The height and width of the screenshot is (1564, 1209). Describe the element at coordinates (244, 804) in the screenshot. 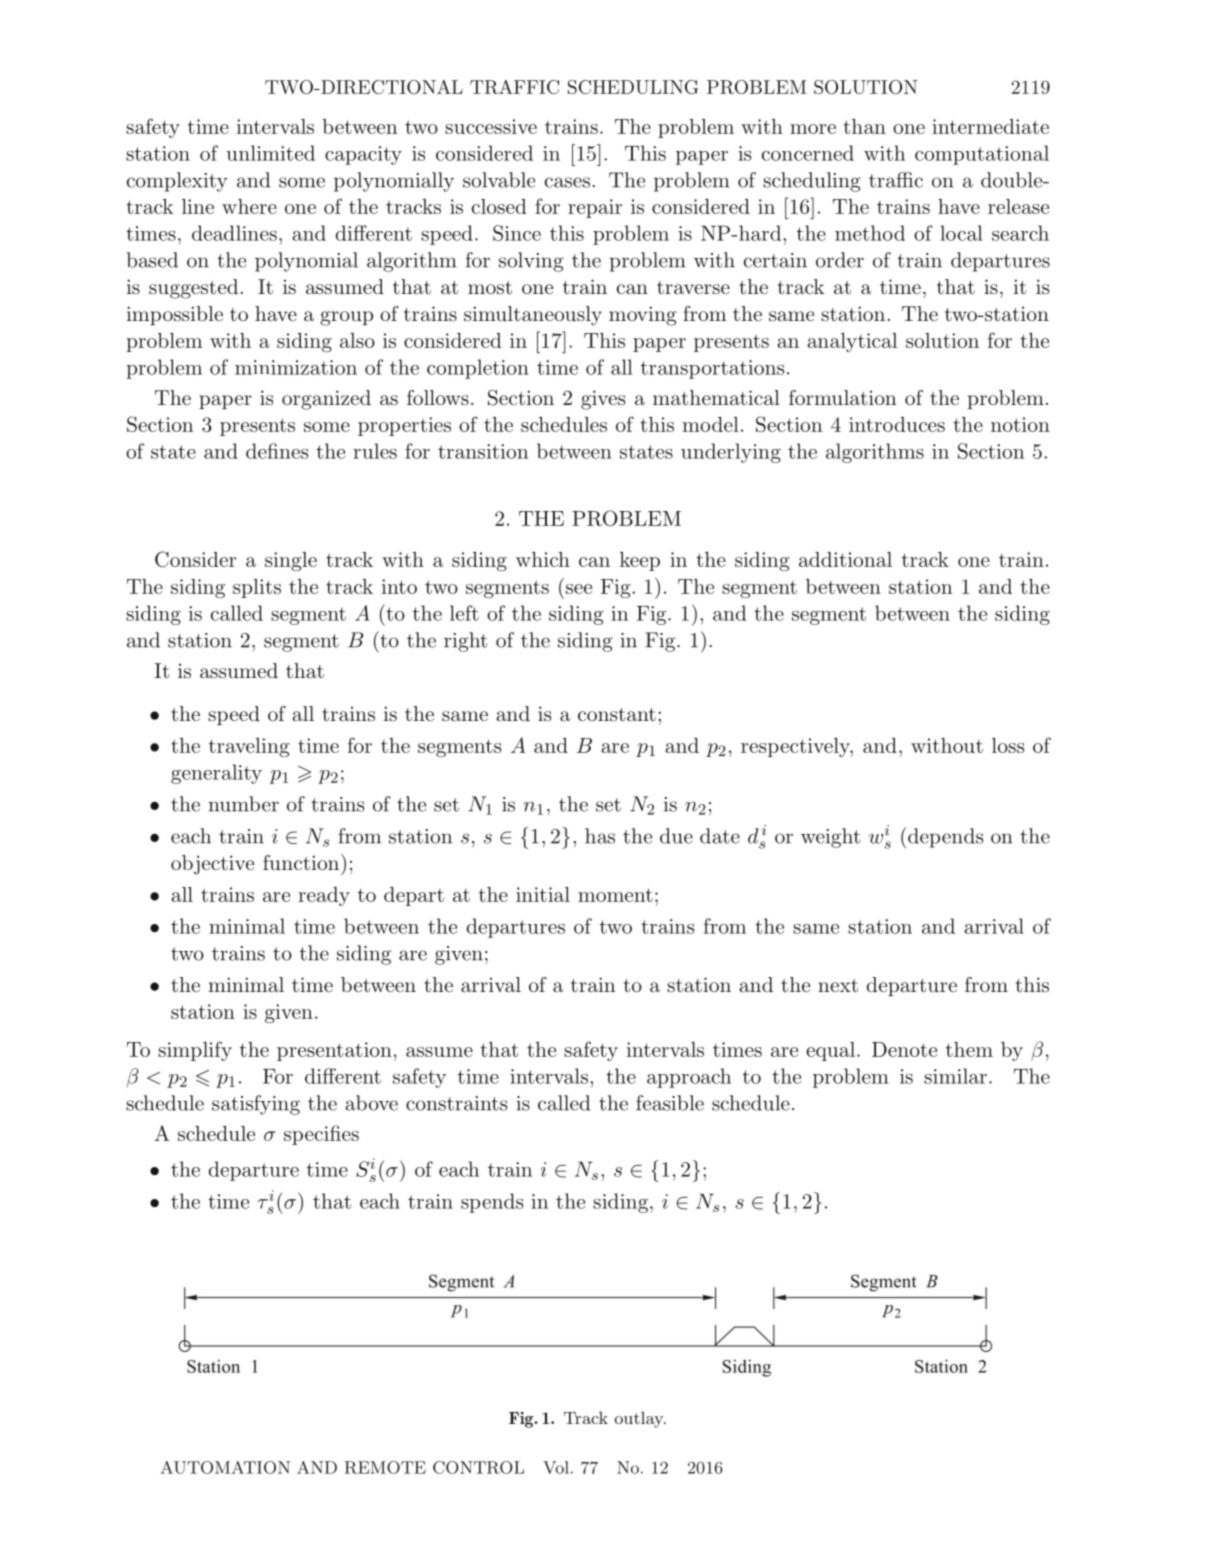

I see `number` at that location.
